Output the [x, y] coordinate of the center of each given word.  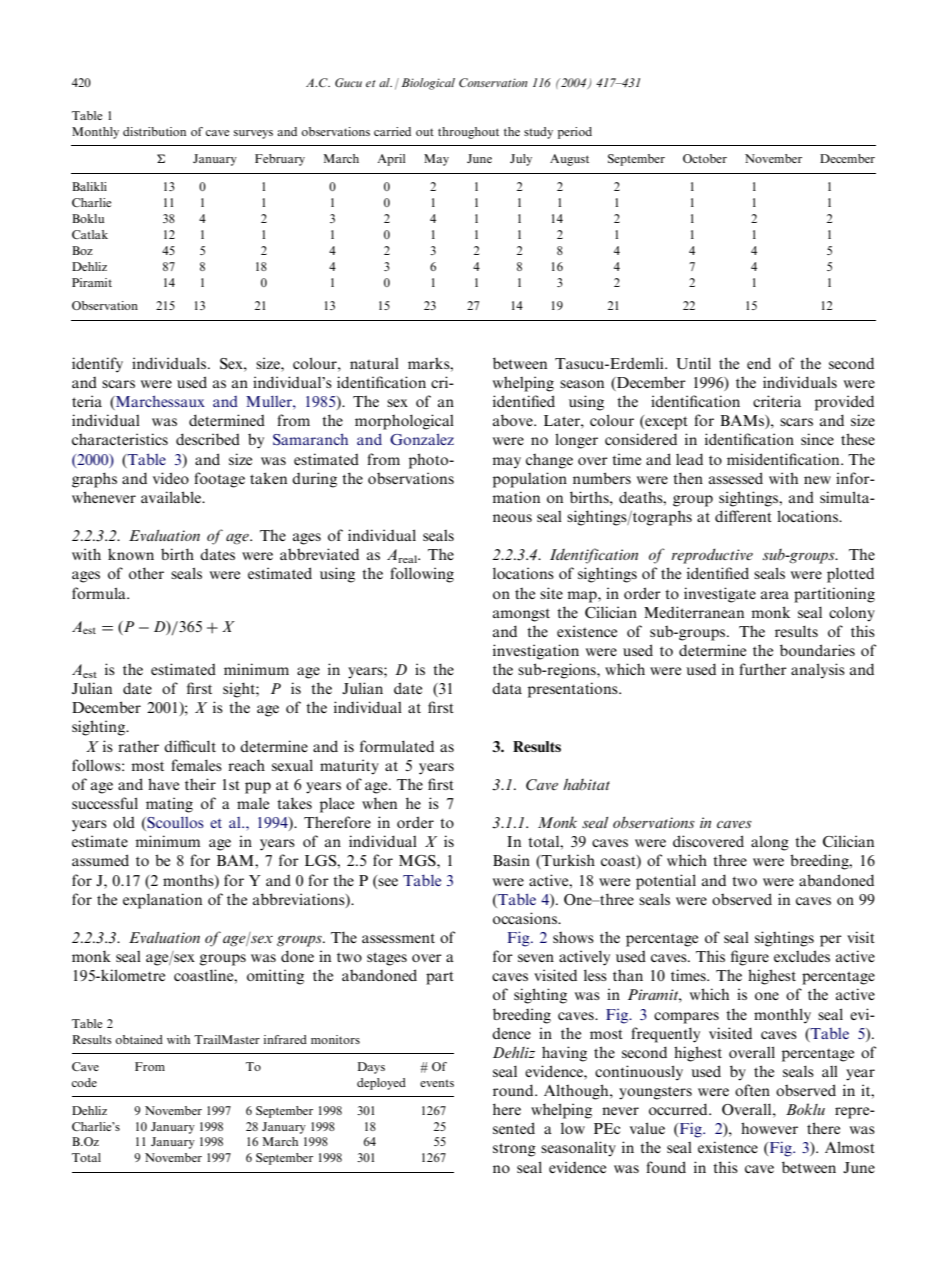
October [705, 158]
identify [97, 365]
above [514, 420]
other [146, 573]
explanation [162, 901]
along [770, 843]
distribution [154, 131]
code [84, 1082]
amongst [521, 615]
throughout [468, 133]
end [759, 363]
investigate [720, 595]
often [752, 1090]
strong [514, 1150]
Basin [511, 860]
